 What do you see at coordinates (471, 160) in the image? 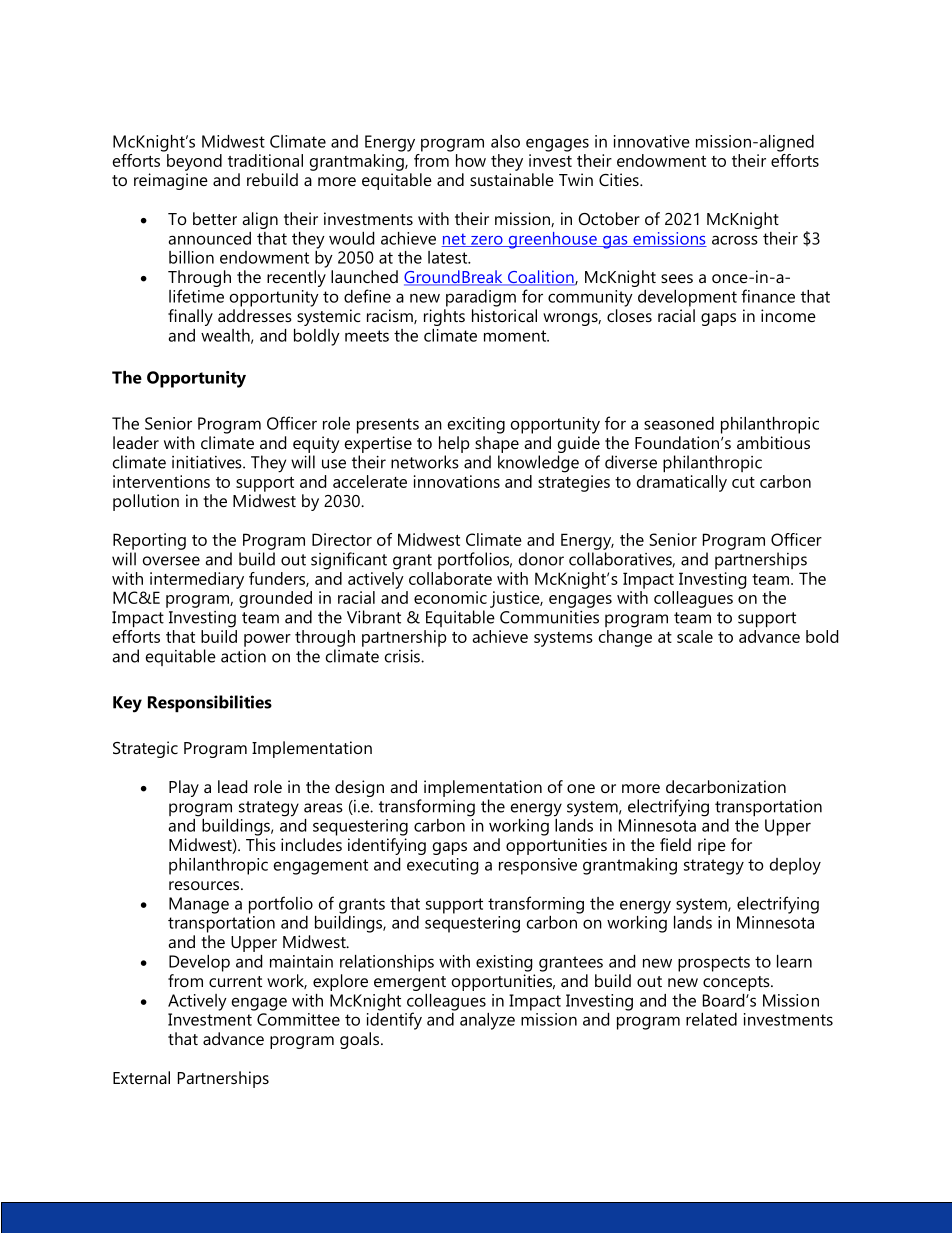
I see `how` at bounding box center [471, 160].
